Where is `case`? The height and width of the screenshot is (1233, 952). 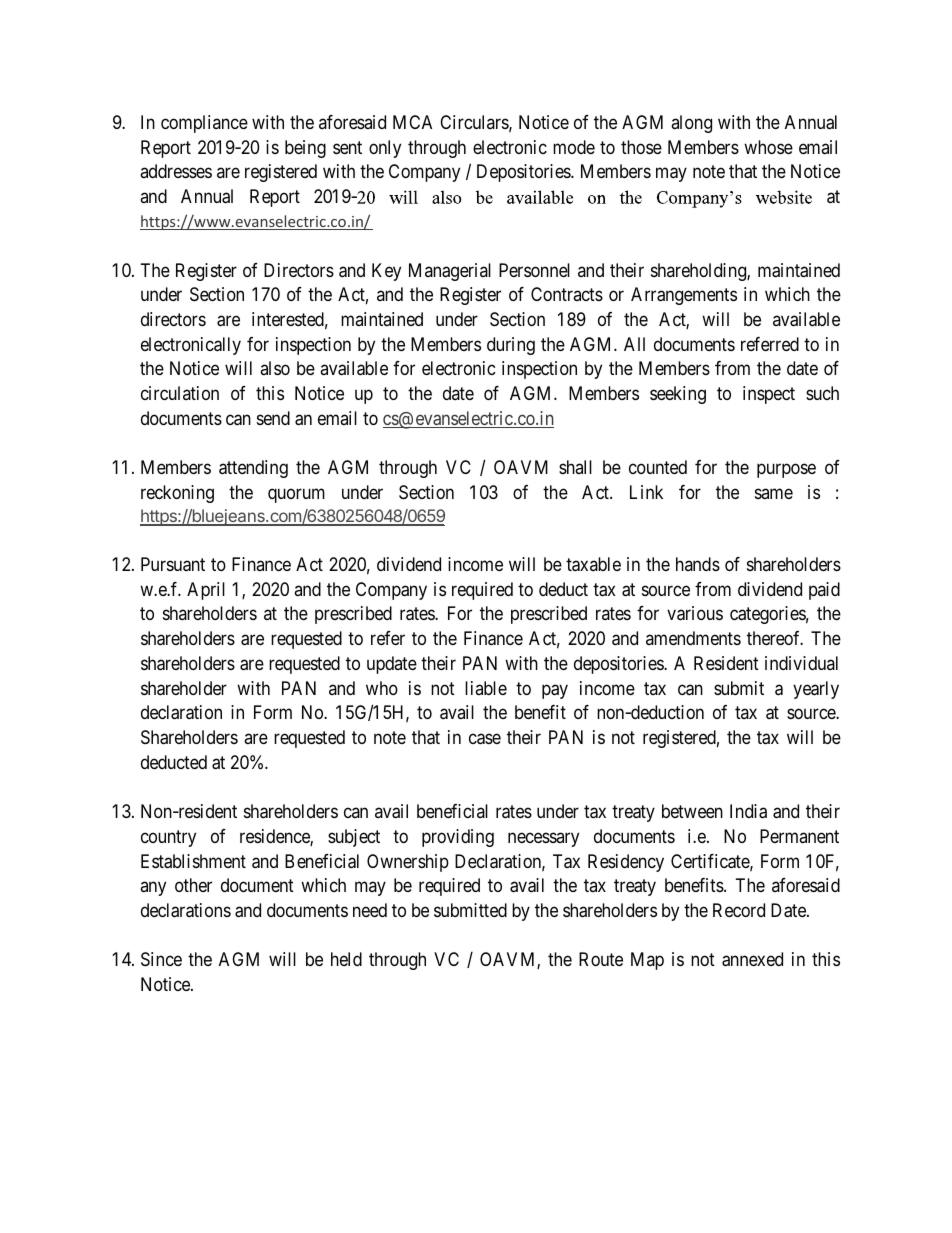
case is located at coordinates (485, 739).
